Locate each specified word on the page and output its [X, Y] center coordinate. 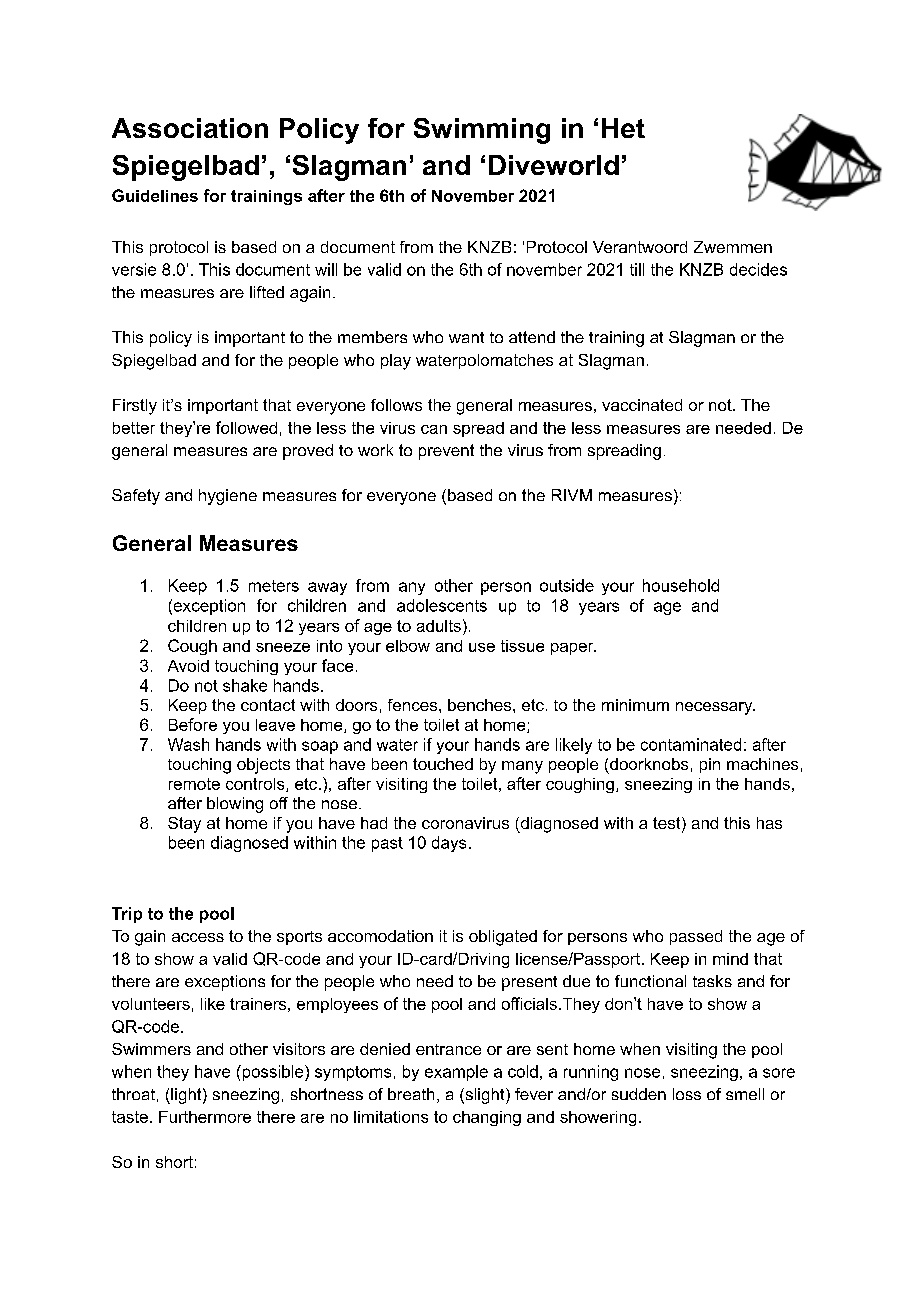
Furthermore [205, 1117]
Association [190, 128]
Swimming [482, 131]
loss [687, 1094]
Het [623, 128]
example [456, 1073]
